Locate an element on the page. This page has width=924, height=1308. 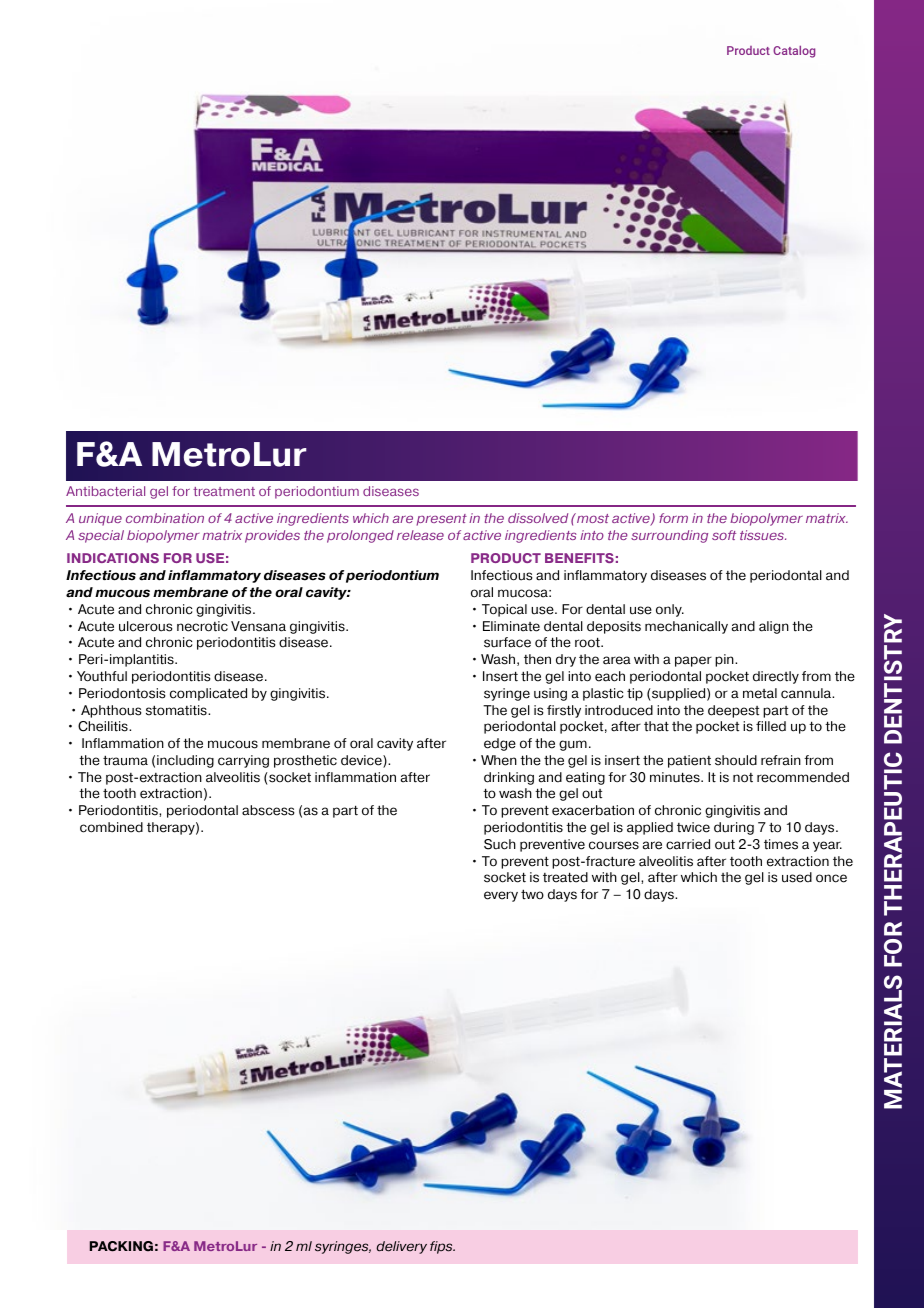
used is located at coordinates (797, 877).
